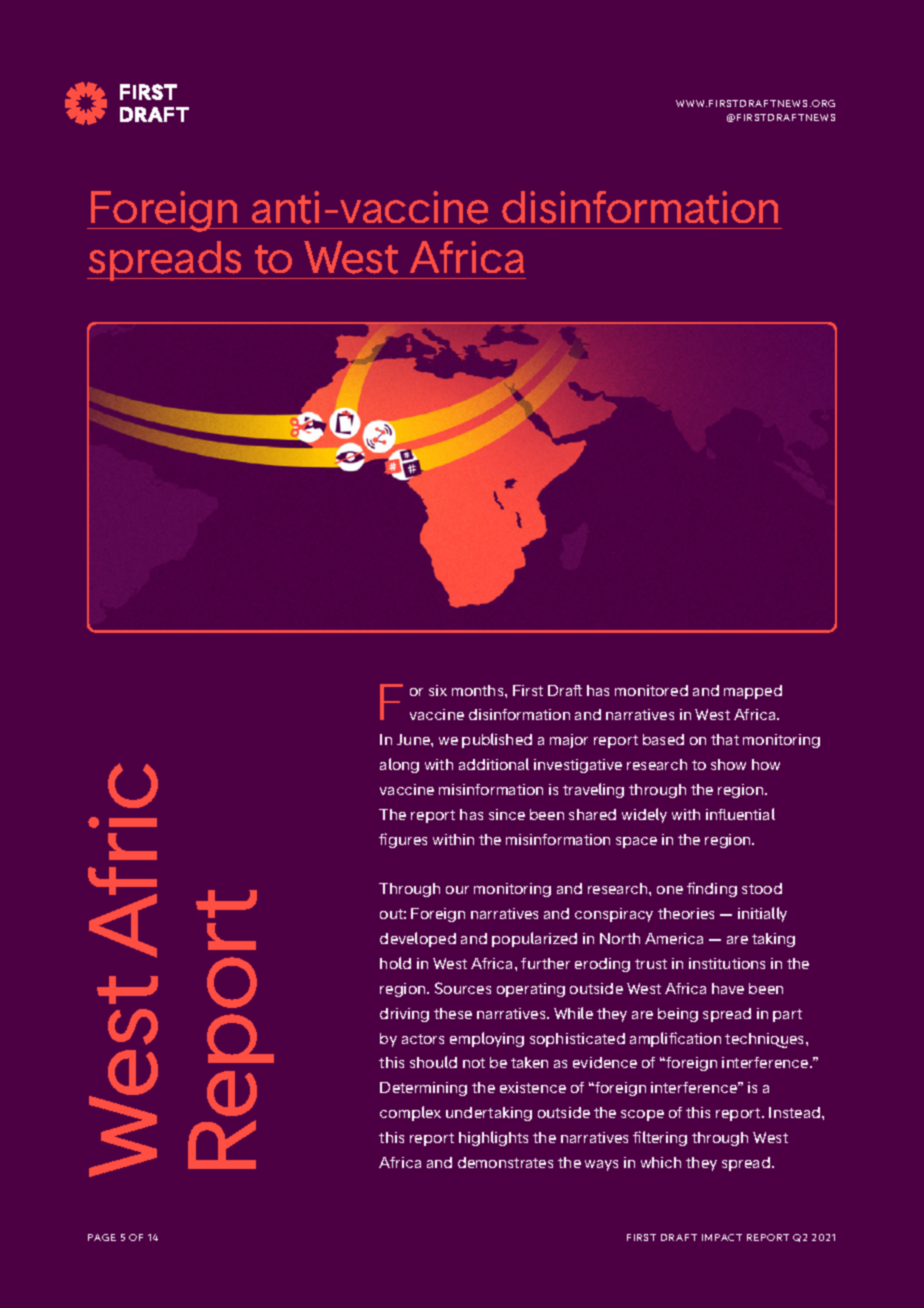 Image resolution: width=924 pixels, height=1308 pixels. Describe the element at coordinates (423, 1089) in the screenshot. I see `Determining` at that location.
